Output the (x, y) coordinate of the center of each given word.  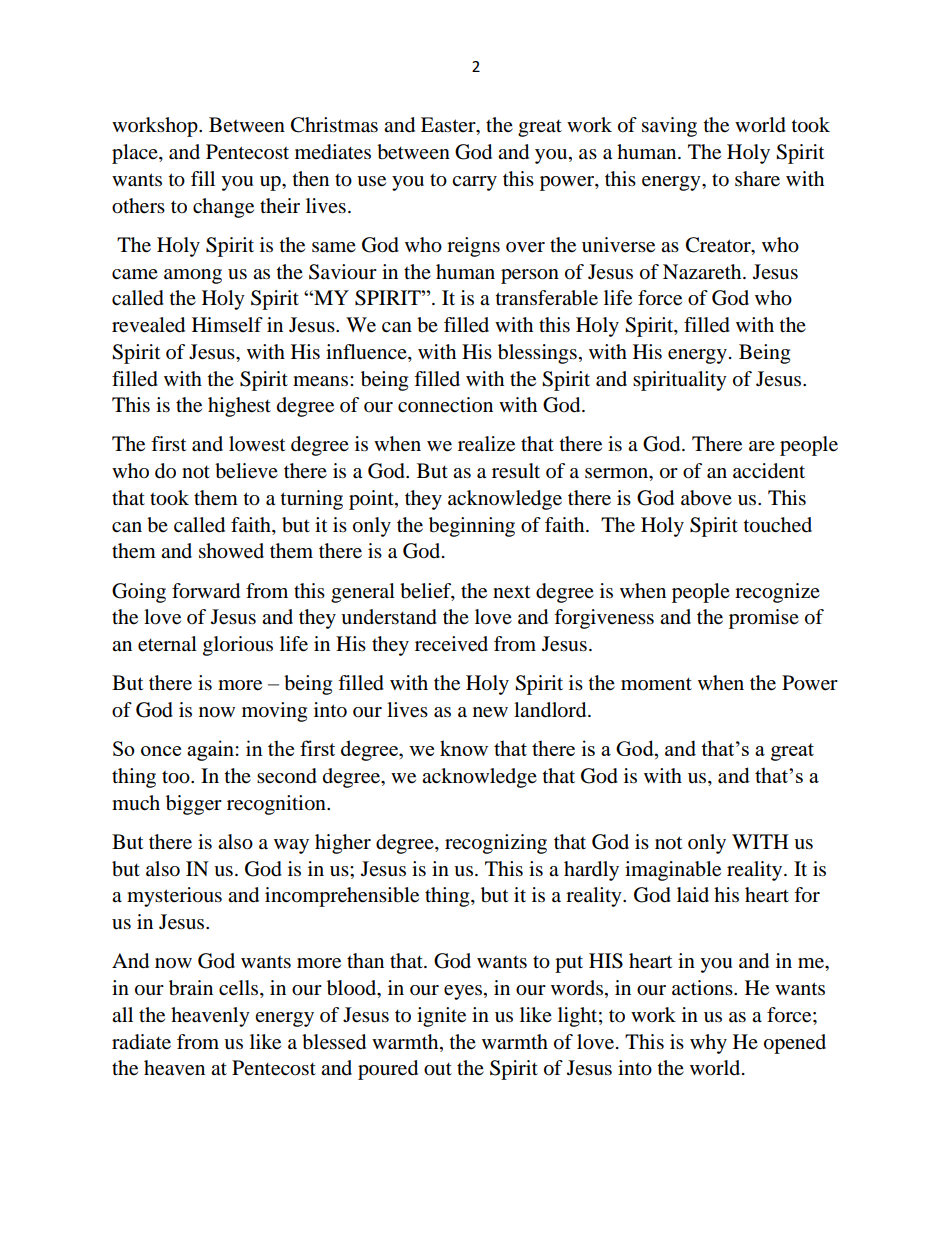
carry (474, 183)
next (511, 592)
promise (764, 619)
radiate (141, 1042)
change (223, 208)
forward (206, 591)
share (757, 179)
